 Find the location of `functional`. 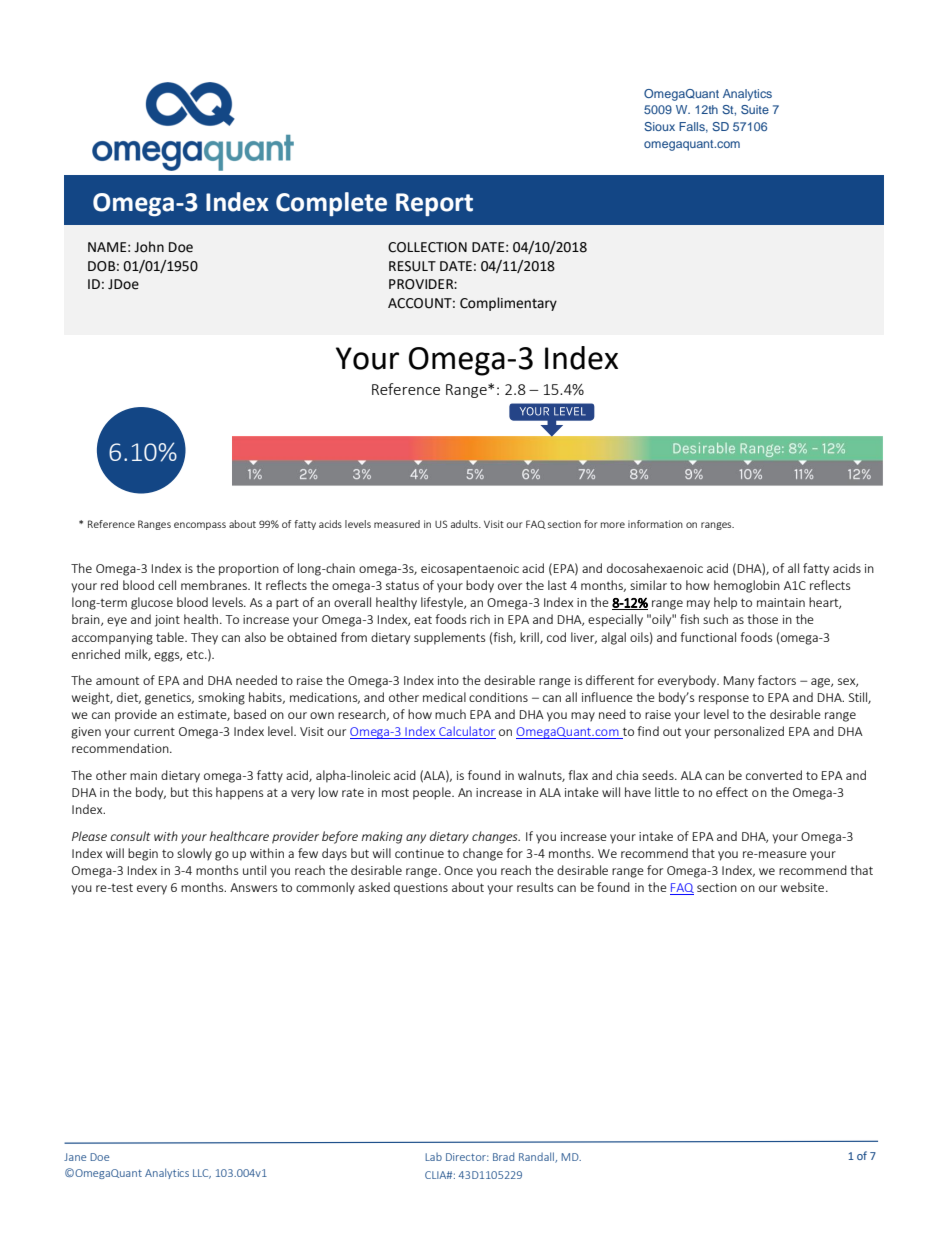

functional is located at coordinates (708, 637).
